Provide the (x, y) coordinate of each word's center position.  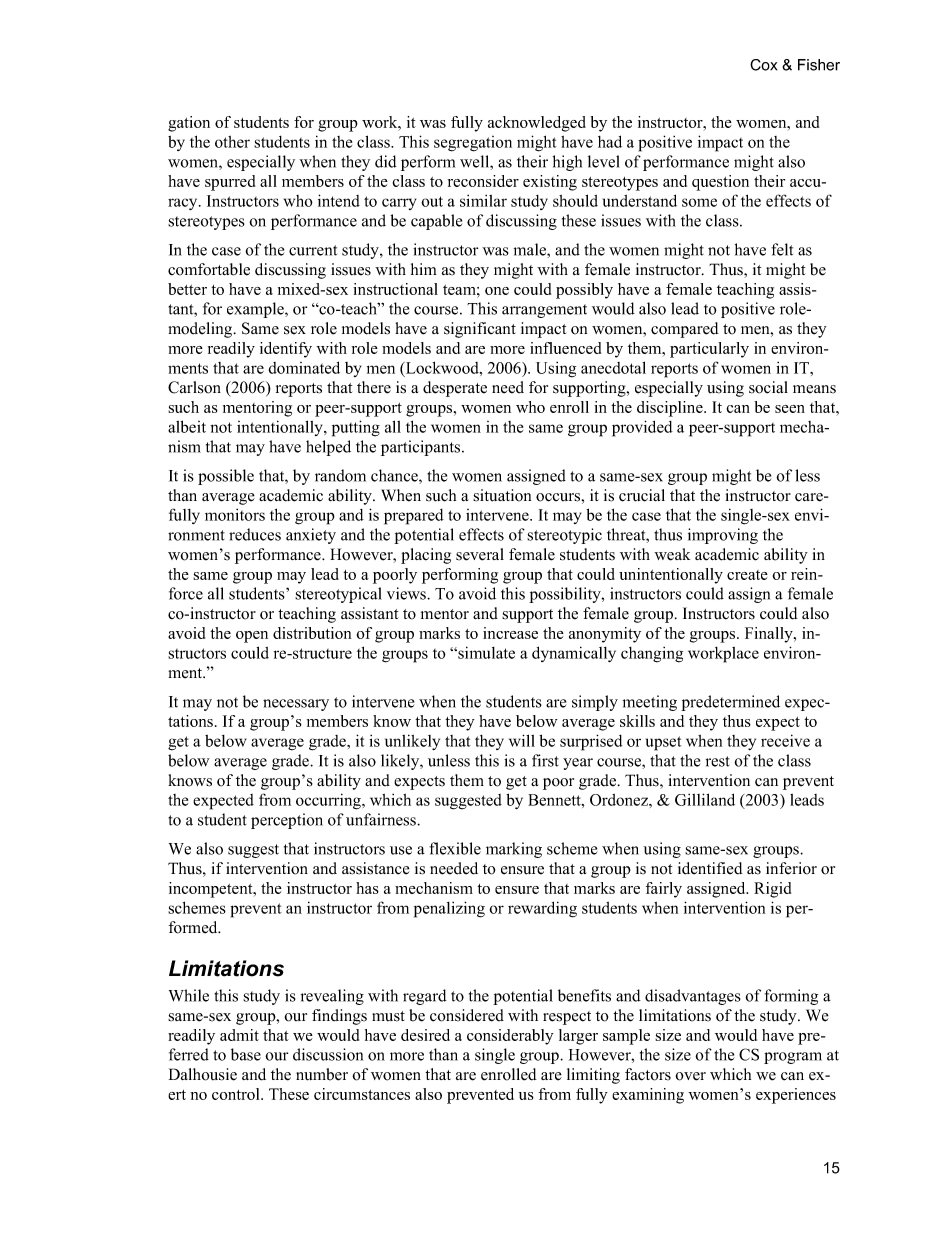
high (567, 163)
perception (287, 821)
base (246, 1054)
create (747, 575)
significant (480, 330)
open (252, 637)
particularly (709, 350)
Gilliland (705, 799)
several (480, 554)
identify (286, 350)
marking (514, 850)
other (232, 142)
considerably (510, 1037)
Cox (763, 65)
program (793, 1058)
